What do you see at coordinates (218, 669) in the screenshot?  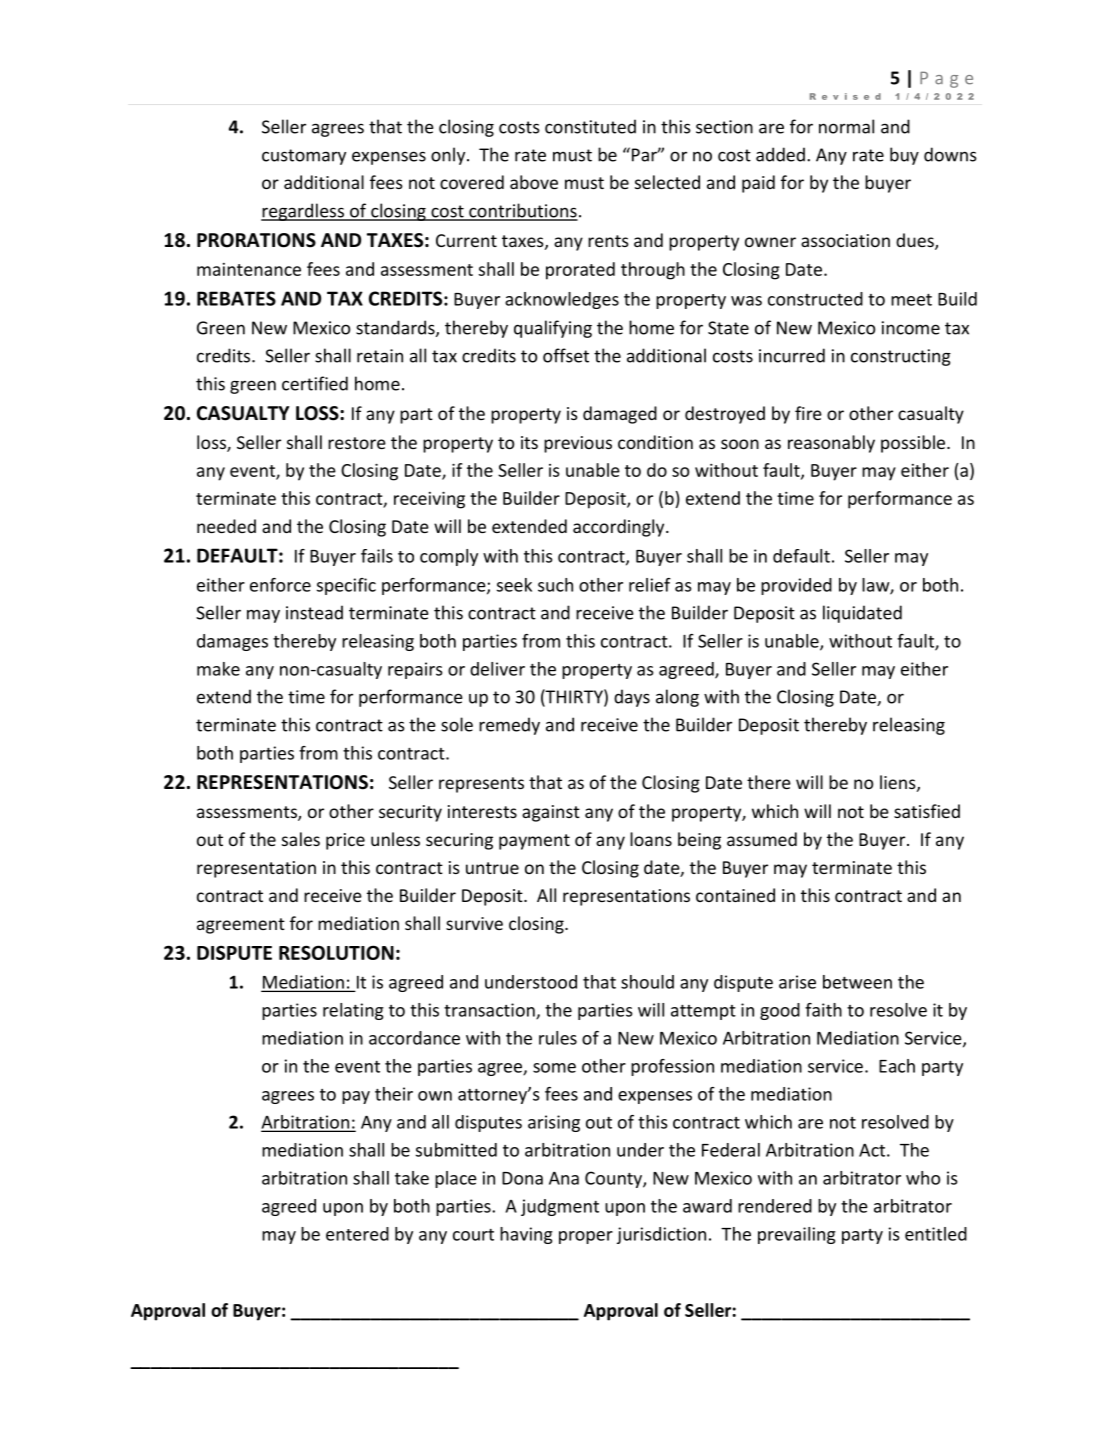 I see `make` at bounding box center [218, 669].
